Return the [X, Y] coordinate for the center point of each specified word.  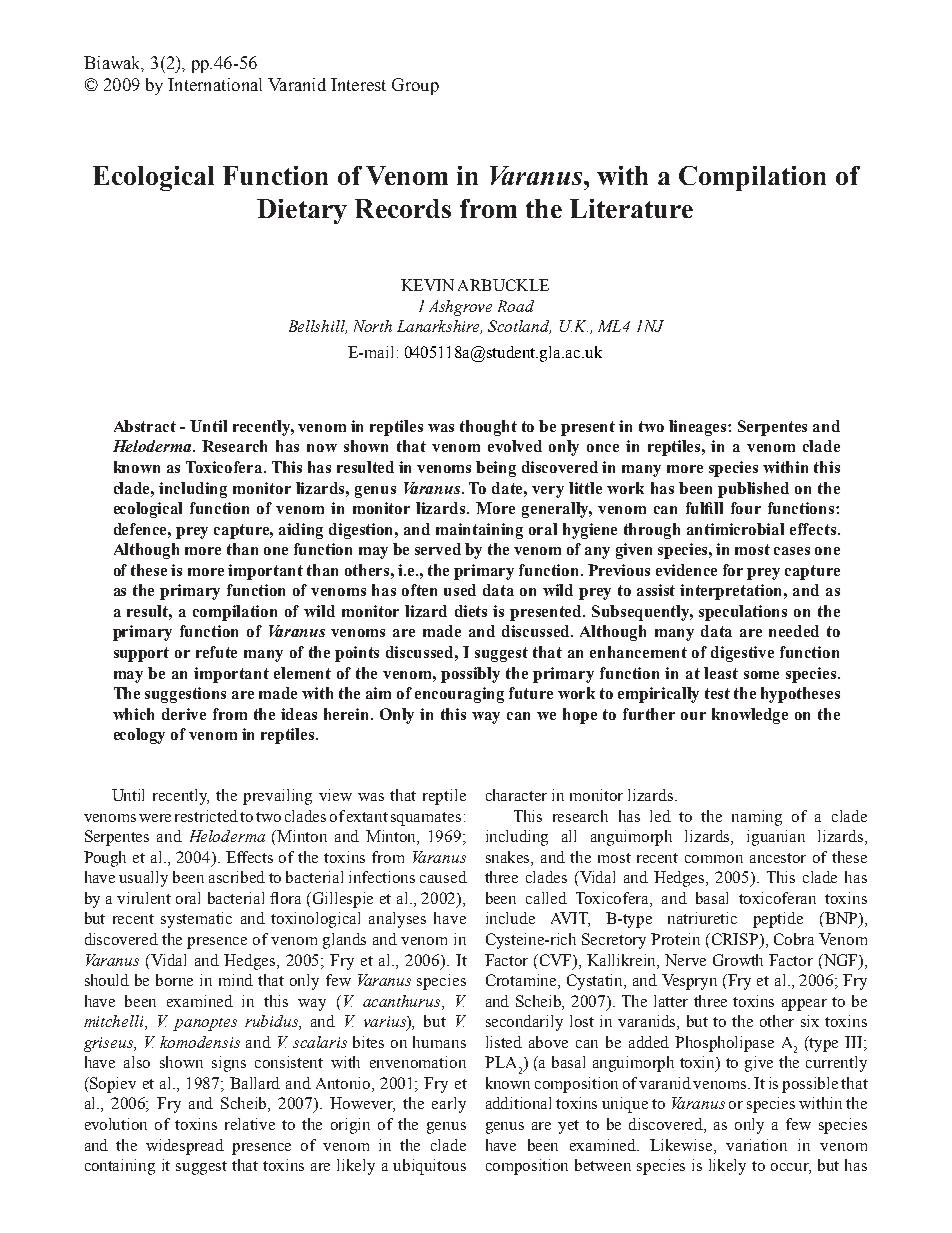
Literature [631, 208]
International [215, 84]
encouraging [459, 695]
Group [415, 86]
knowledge [750, 716]
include [510, 918]
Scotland [519, 327]
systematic [196, 920]
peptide [778, 920]
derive [184, 714]
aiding [301, 531]
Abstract [145, 426]
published [753, 490]
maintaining [479, 531]
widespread [185, 1147]
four [746, 508]
